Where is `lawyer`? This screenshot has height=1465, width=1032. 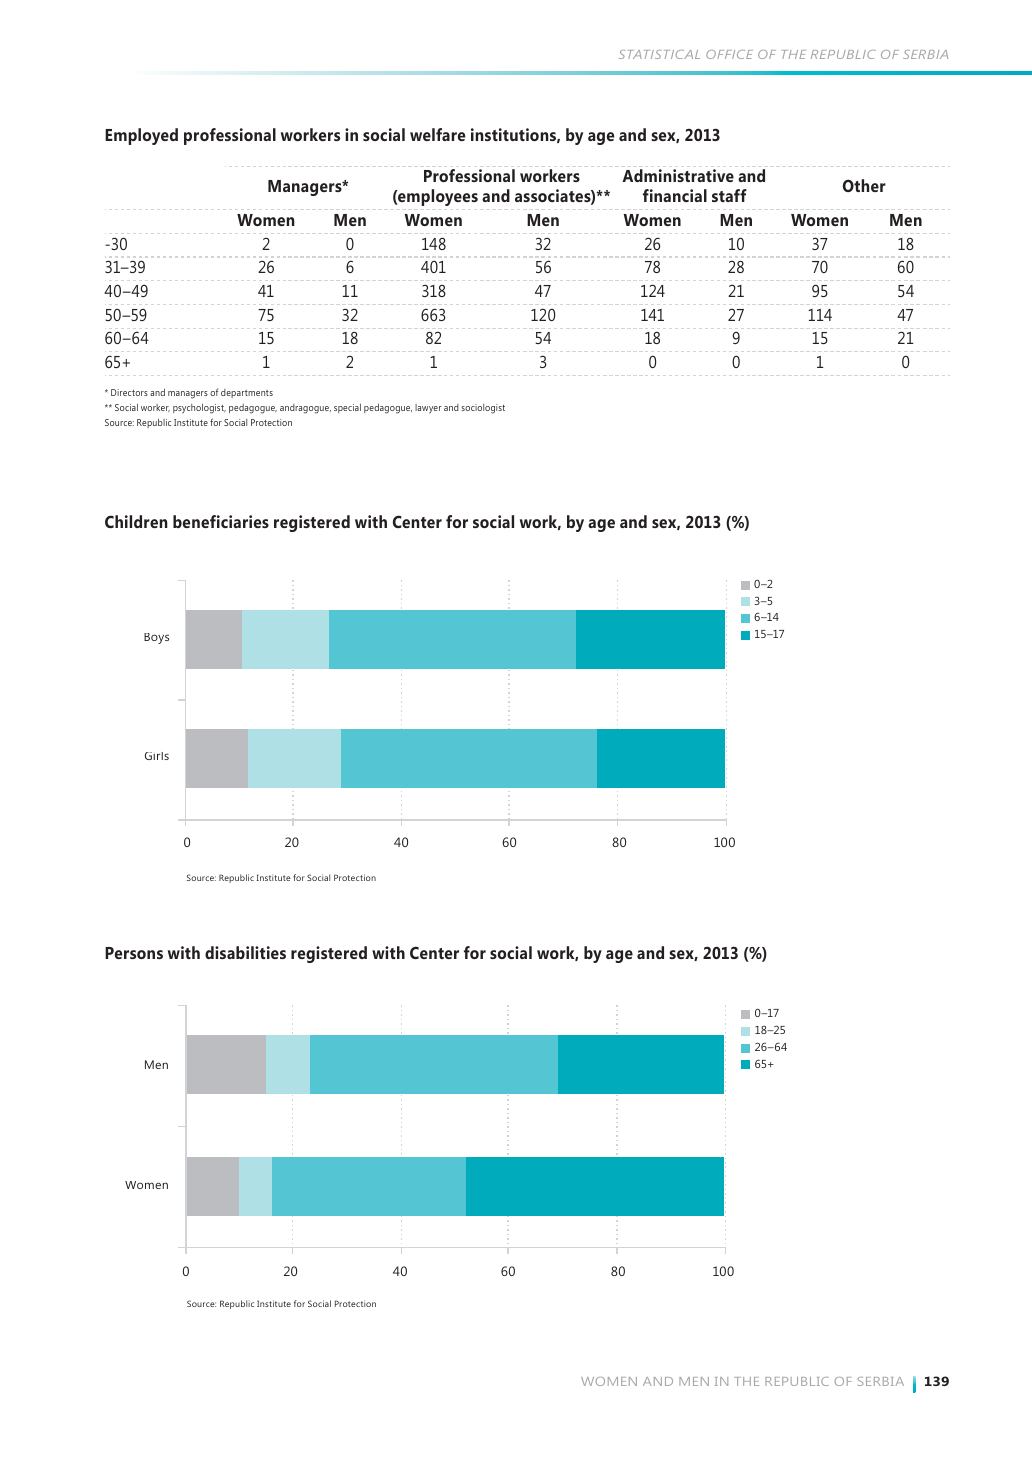 lawyer is located at coordinates (428, 409).
